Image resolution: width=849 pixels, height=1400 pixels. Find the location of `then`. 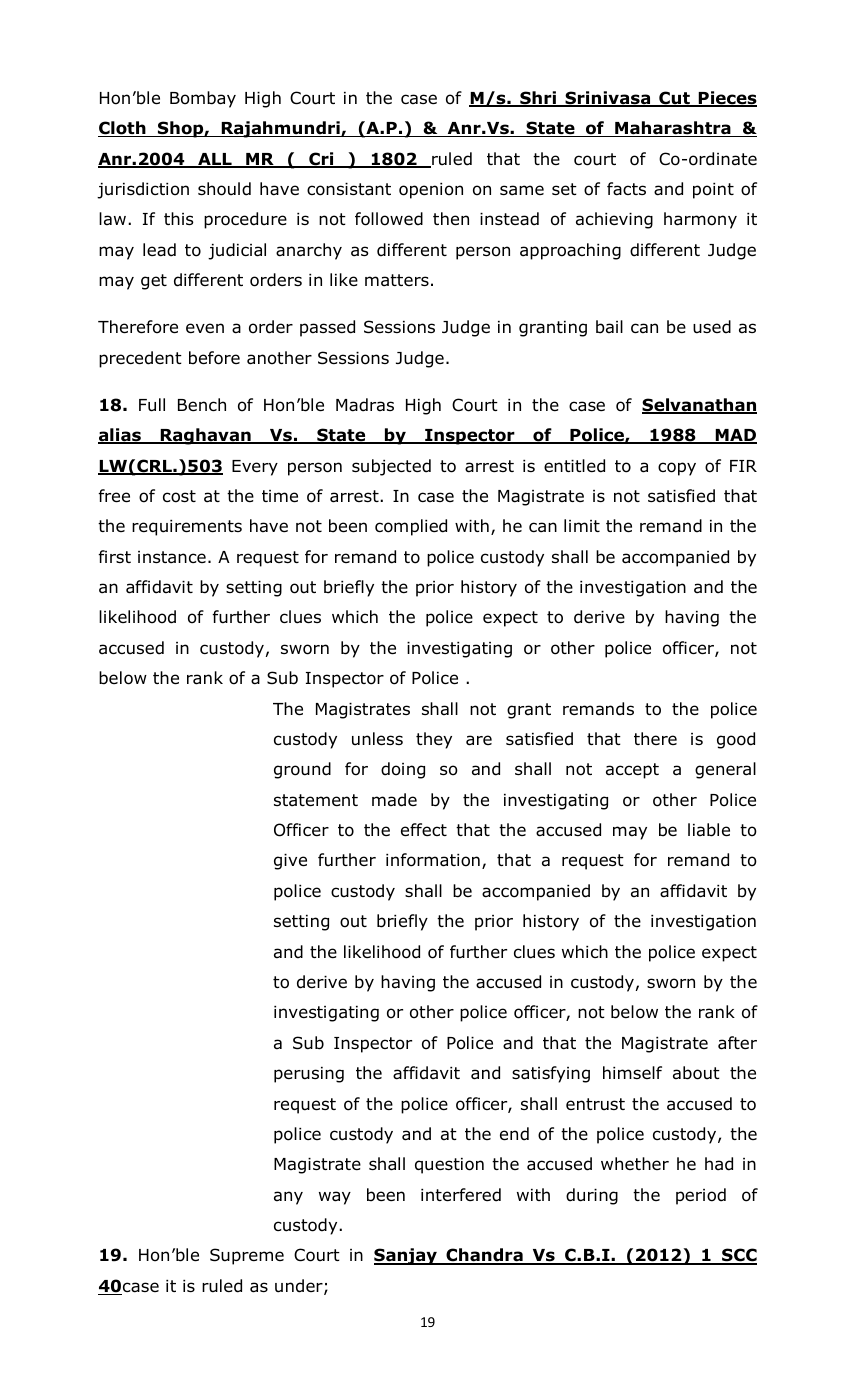

then is located at coordinates (451, 219).
